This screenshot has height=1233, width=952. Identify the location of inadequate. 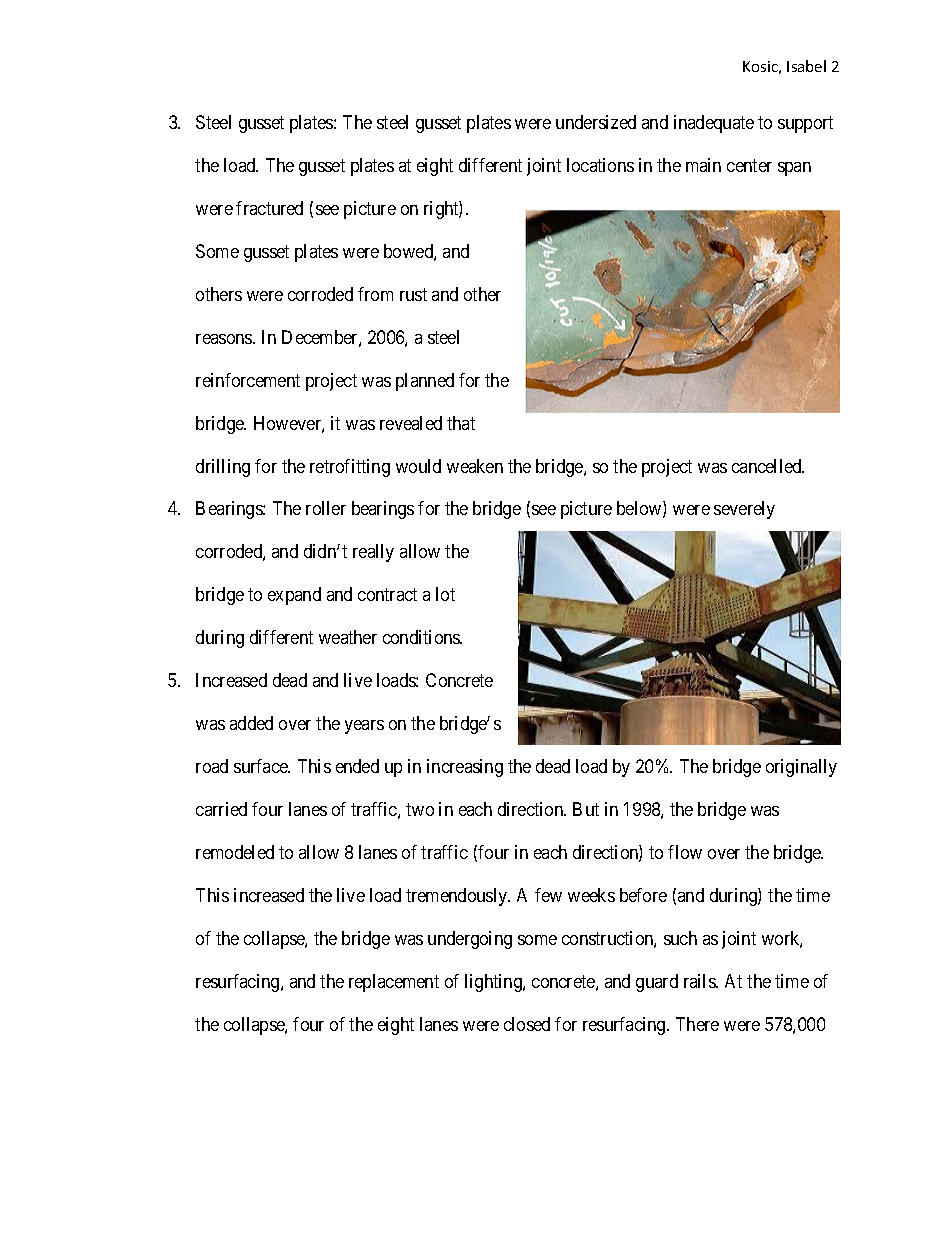
(714, 124).
